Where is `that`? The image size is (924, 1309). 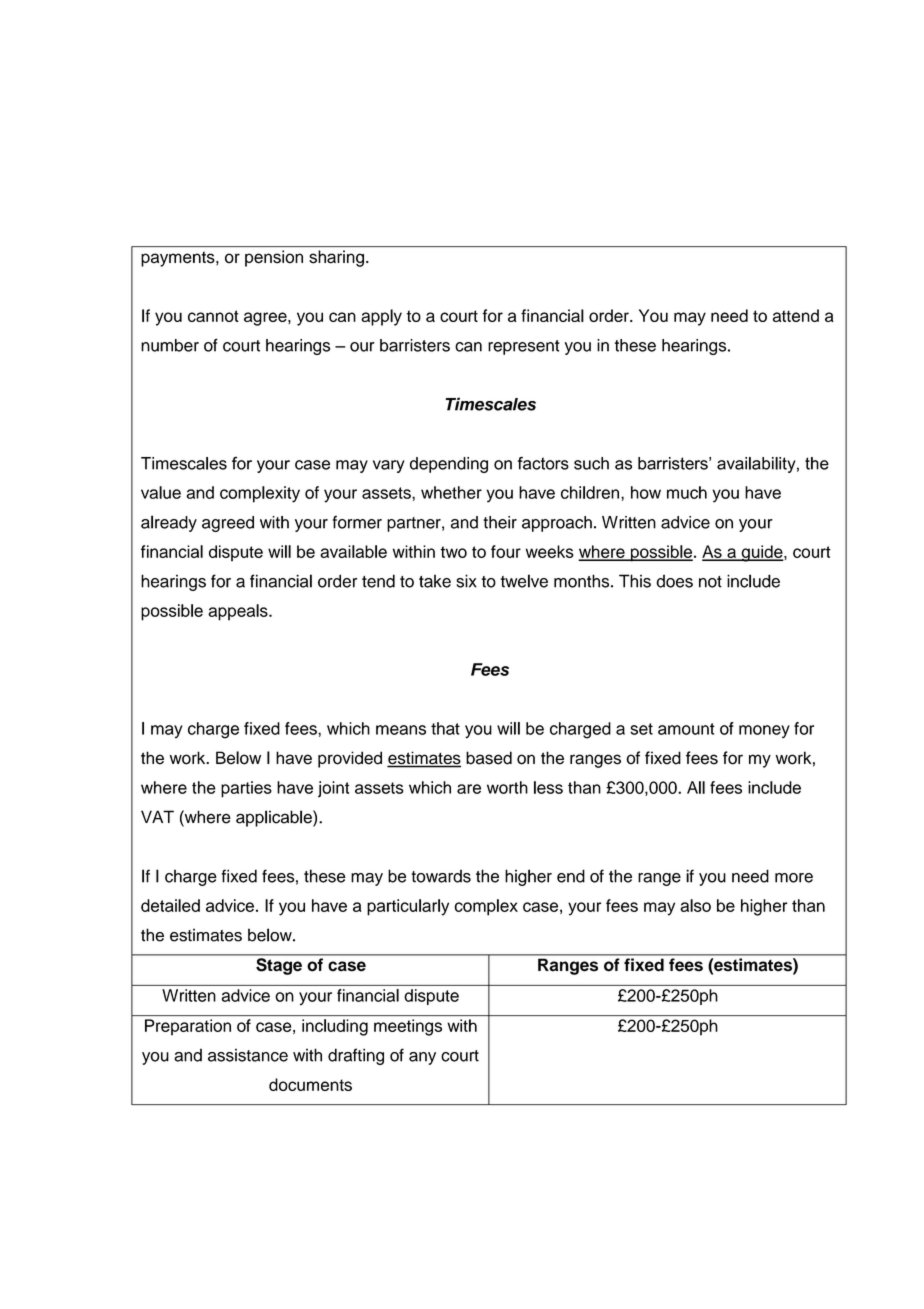
that is located at coordinates (445, 728).
